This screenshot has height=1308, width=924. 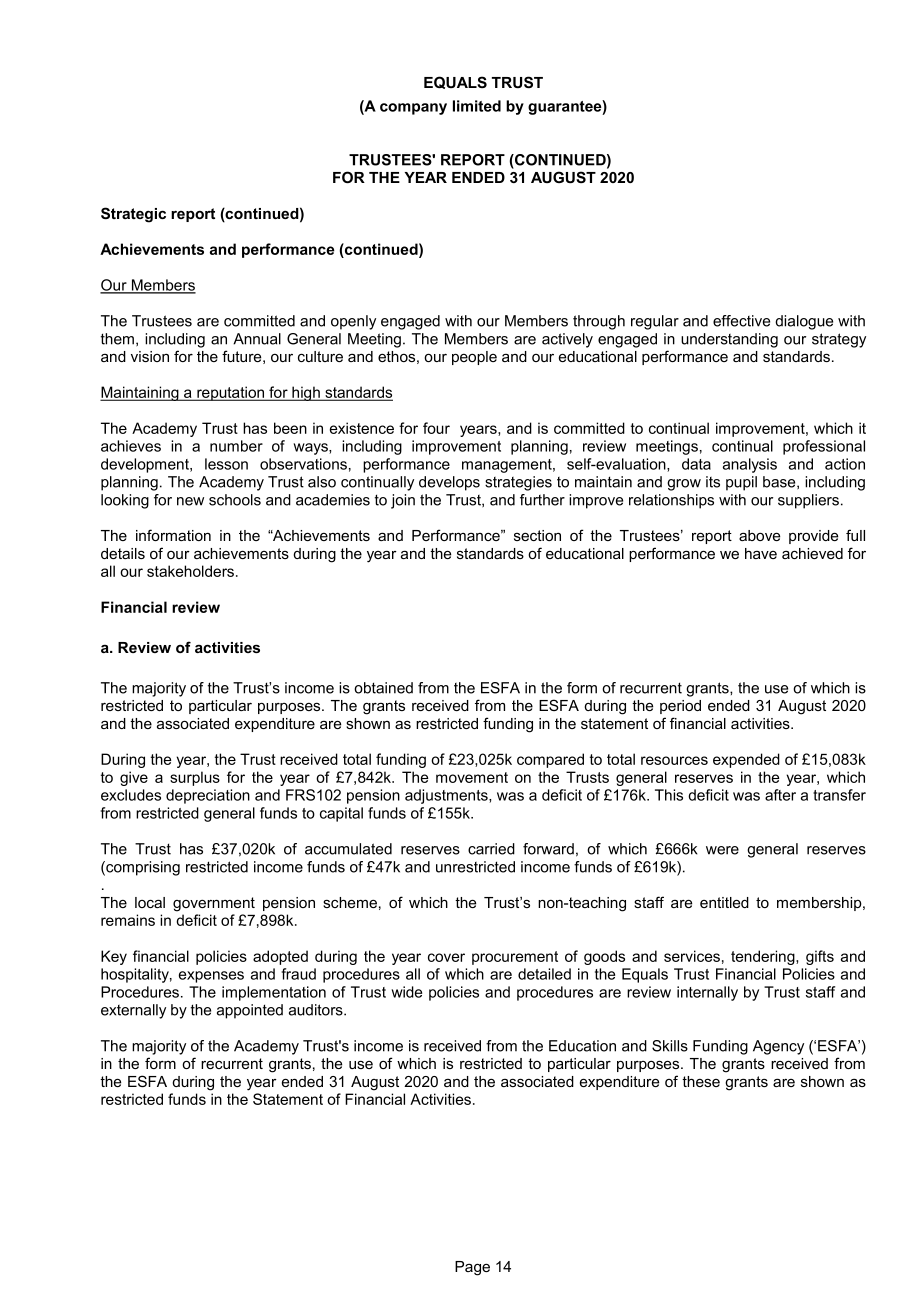 I want to click on Page, so click(x=472, y=1268).
